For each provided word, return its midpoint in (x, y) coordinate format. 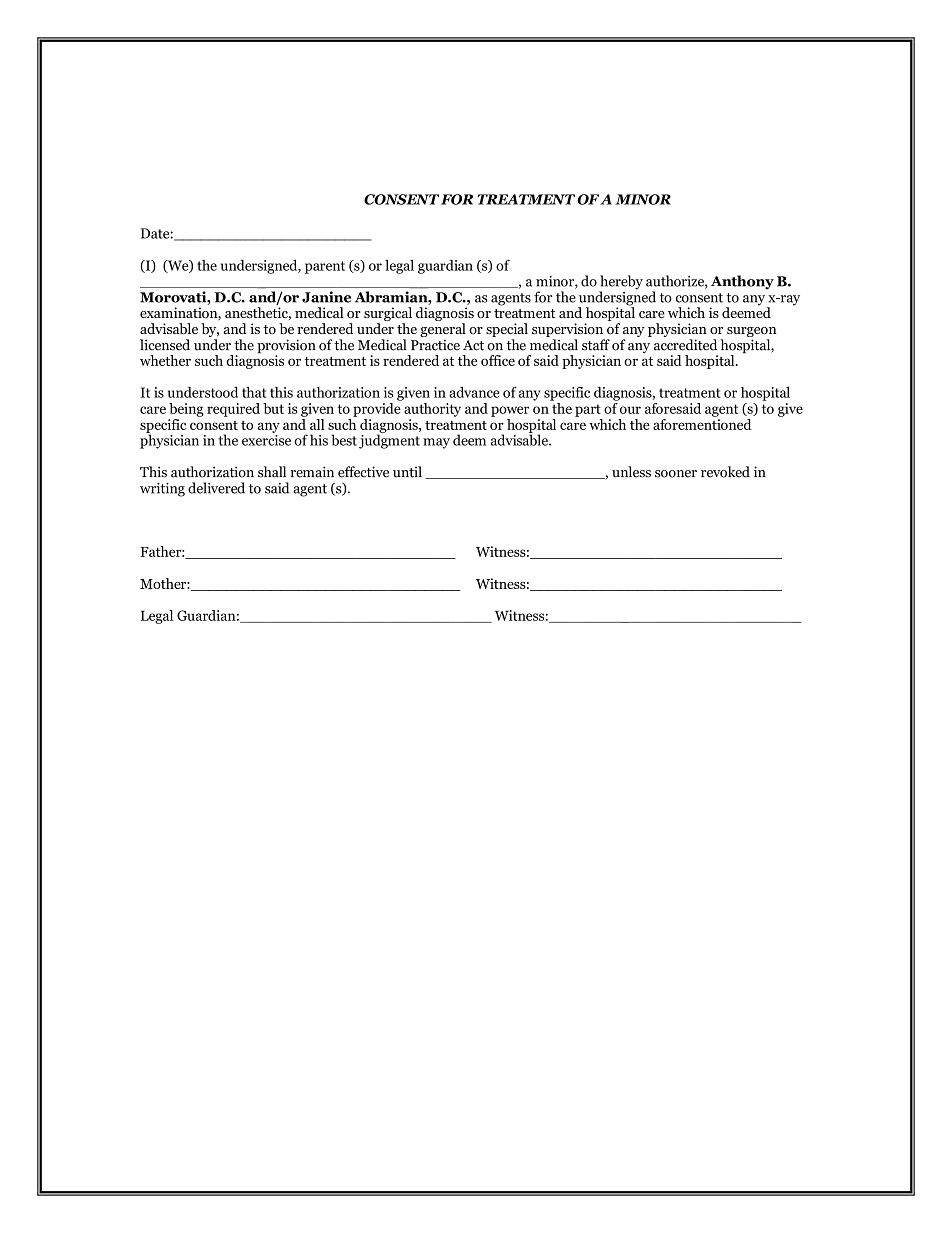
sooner (676, 474)
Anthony (742, 282)
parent (325, 267)
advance (474, 392)
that (254, 392)
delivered (216, 488)
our (630, 410)
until (407, 472)
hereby (621, 283)
